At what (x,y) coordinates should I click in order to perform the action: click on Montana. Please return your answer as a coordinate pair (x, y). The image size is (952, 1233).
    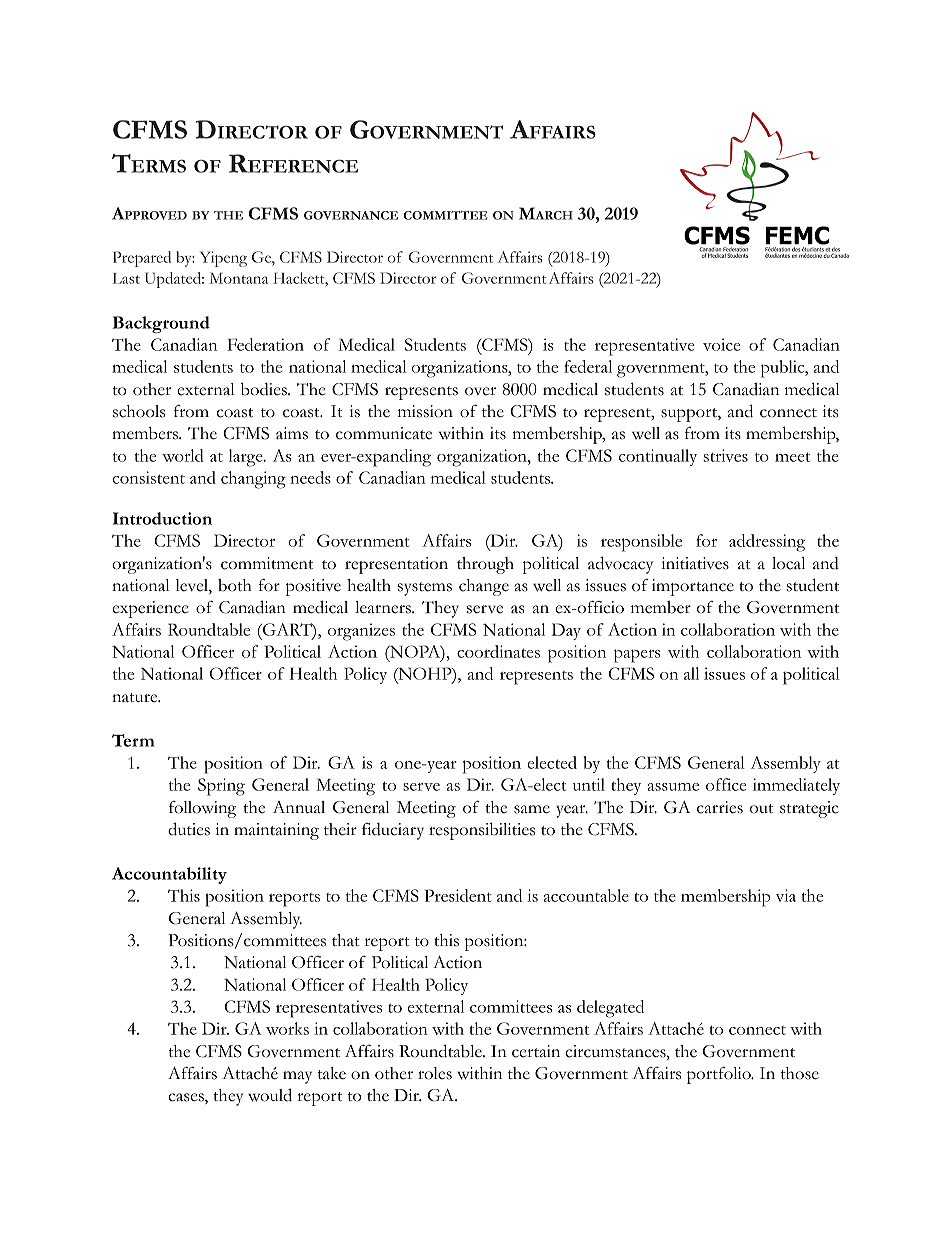
    Looking at the image, I should click on (238, 278).
